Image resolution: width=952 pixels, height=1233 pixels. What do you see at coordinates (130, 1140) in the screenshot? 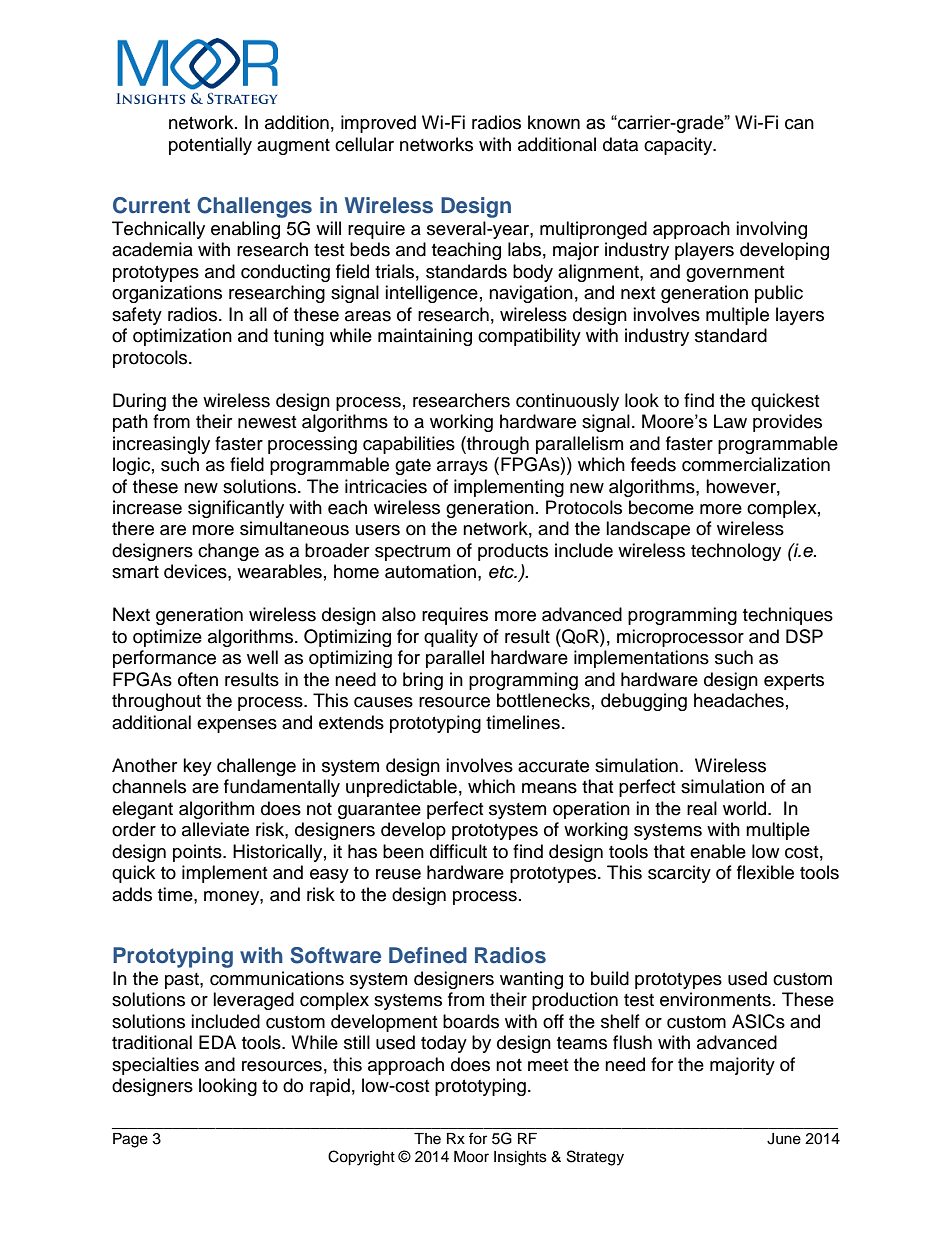
I see `Page` at bounding box center [130, 1140].
